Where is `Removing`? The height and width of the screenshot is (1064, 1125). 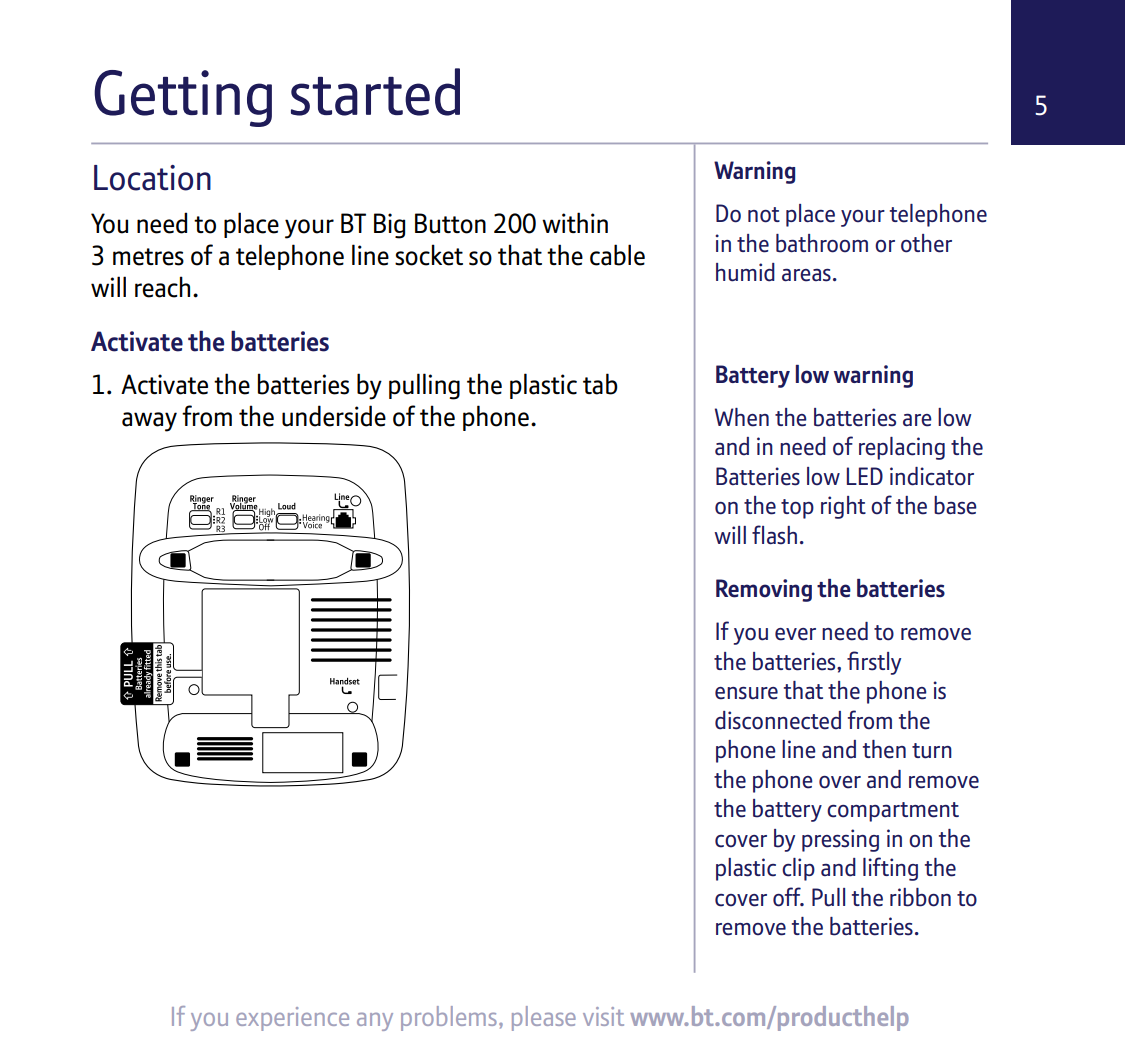 Removing is located at coordinates (764, 590).
